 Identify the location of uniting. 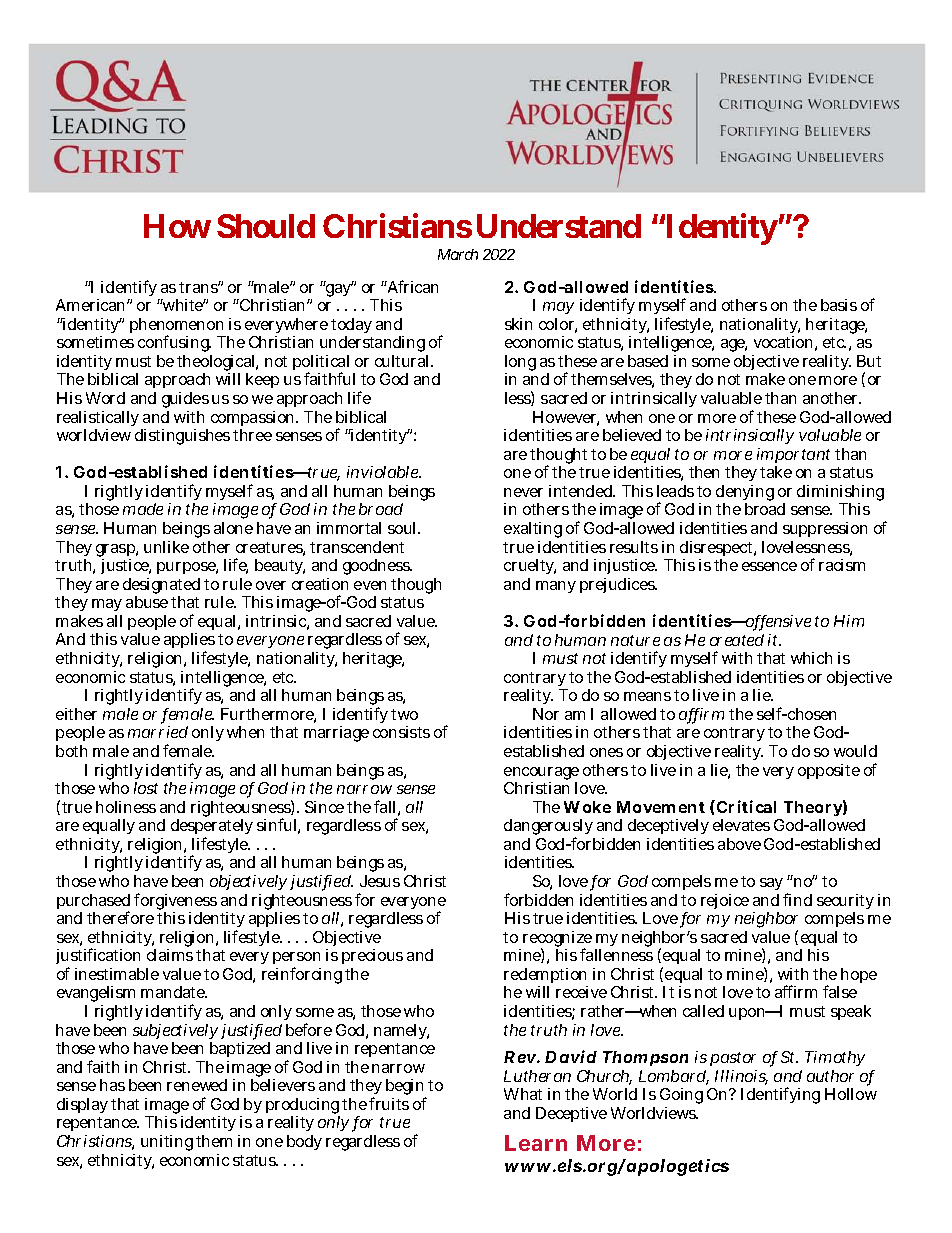
(167, 1143).
